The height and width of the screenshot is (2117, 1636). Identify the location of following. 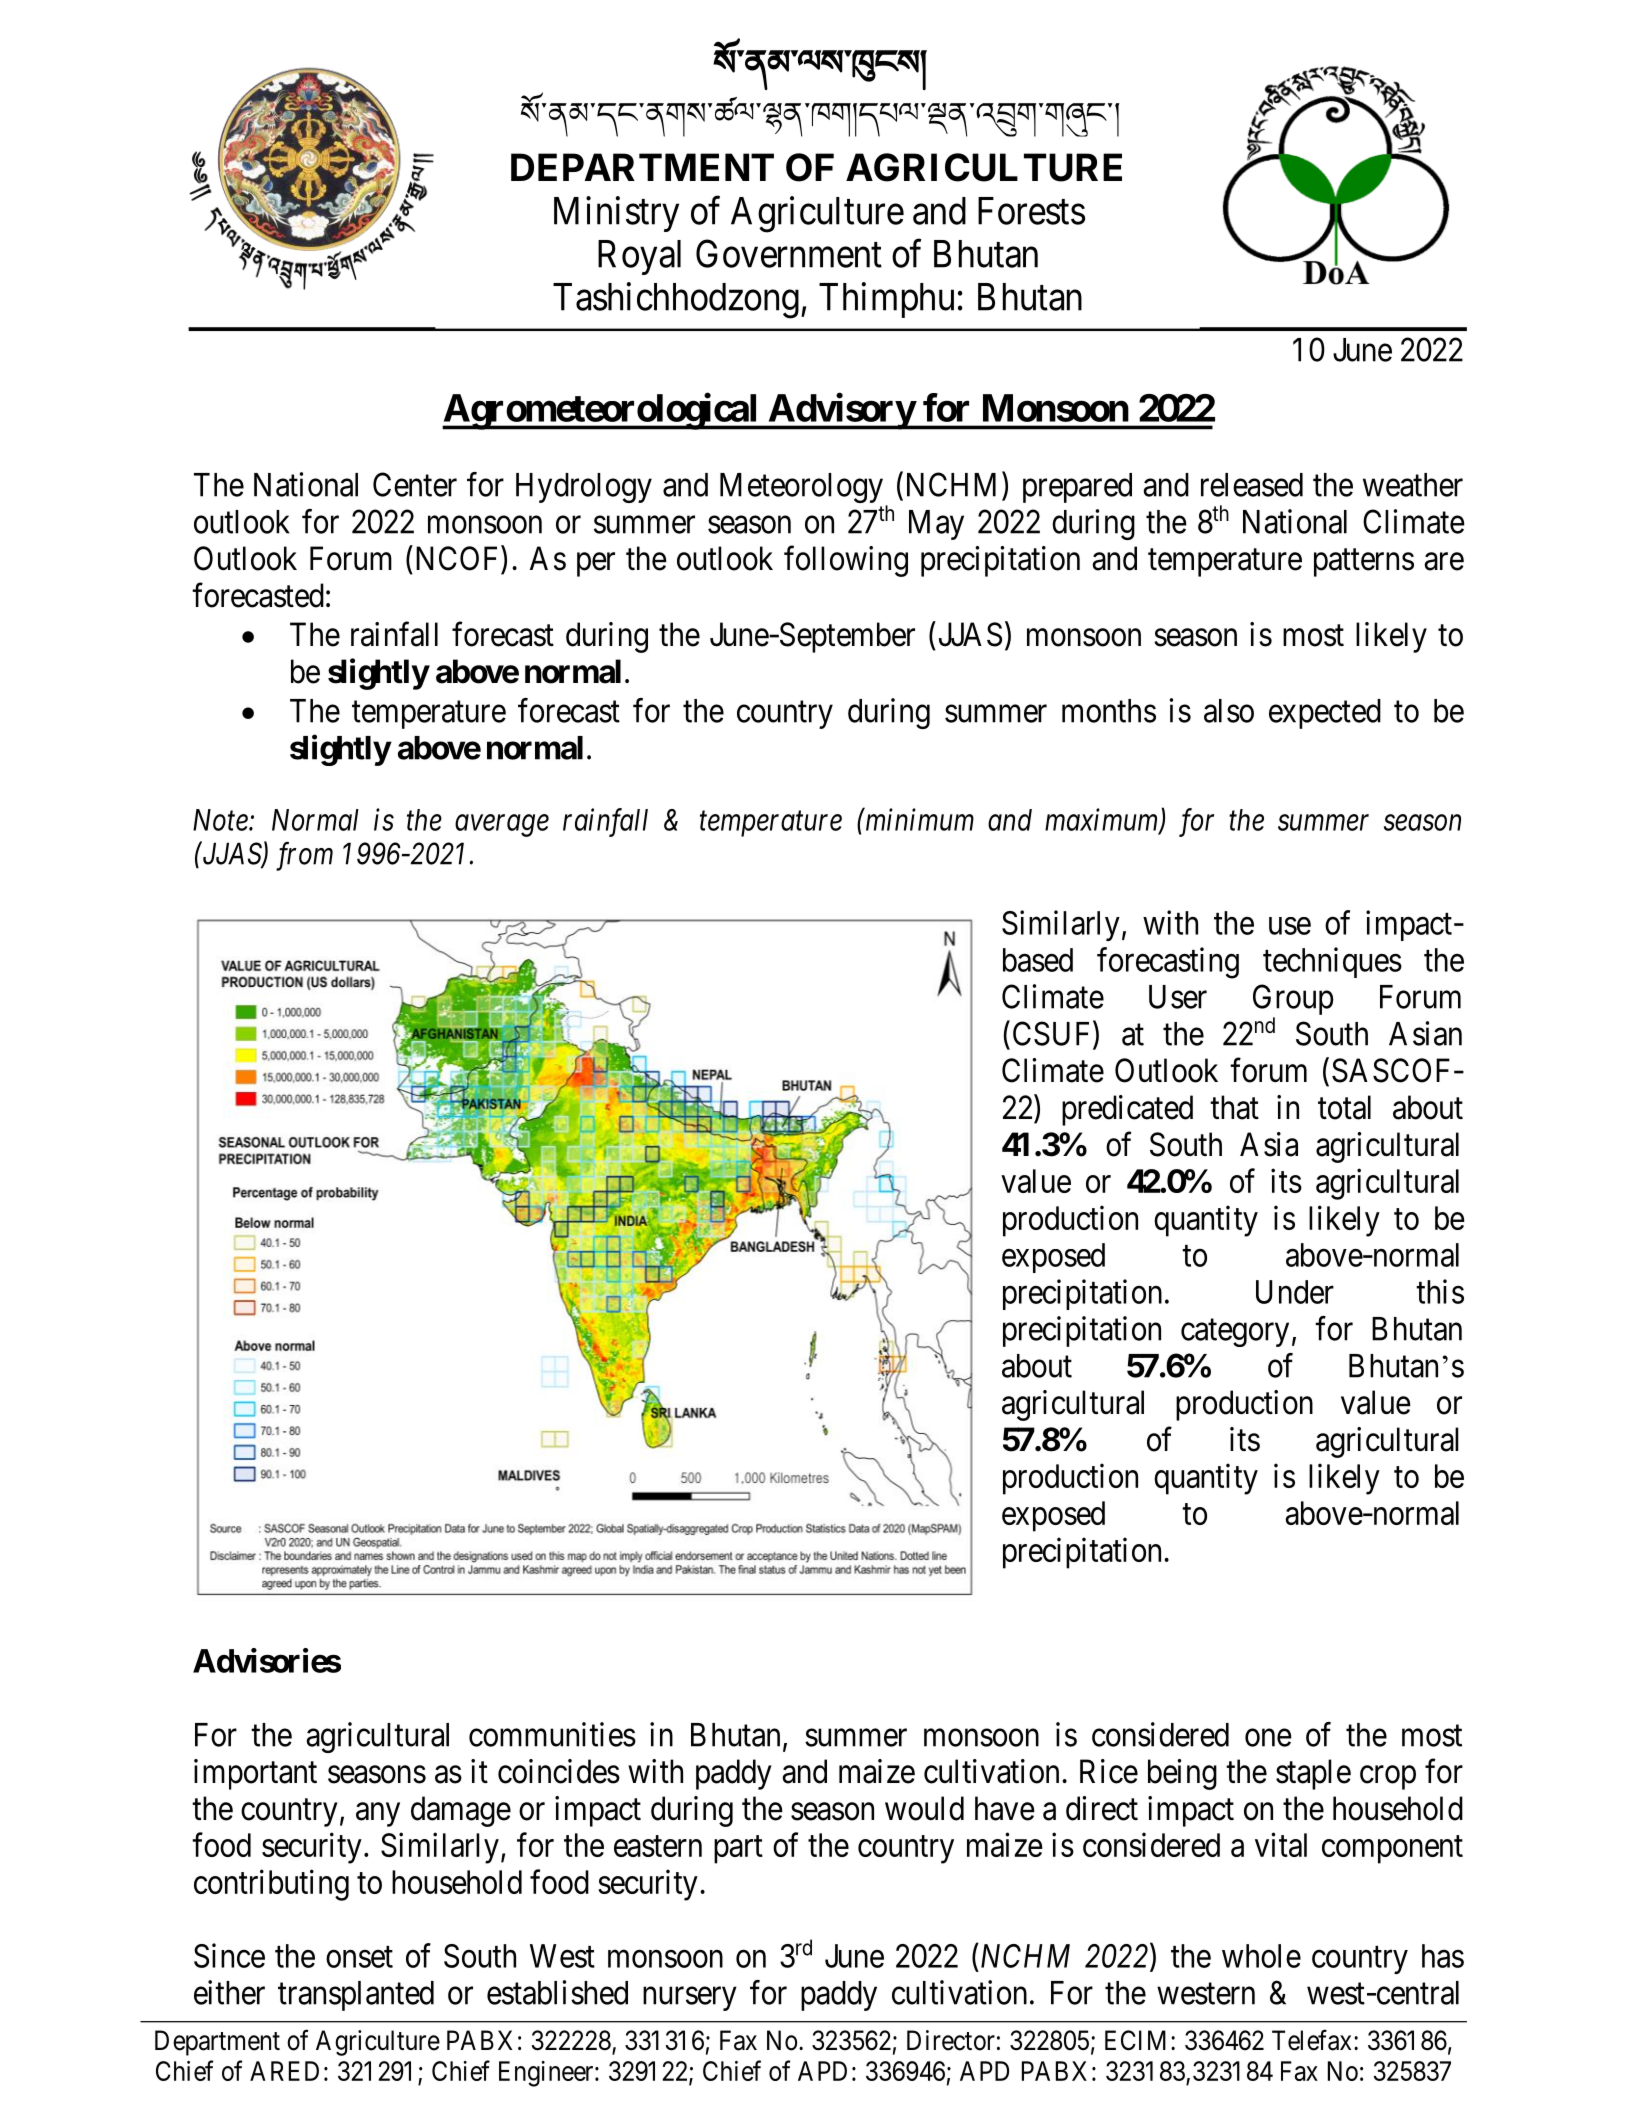
(846, 561).
